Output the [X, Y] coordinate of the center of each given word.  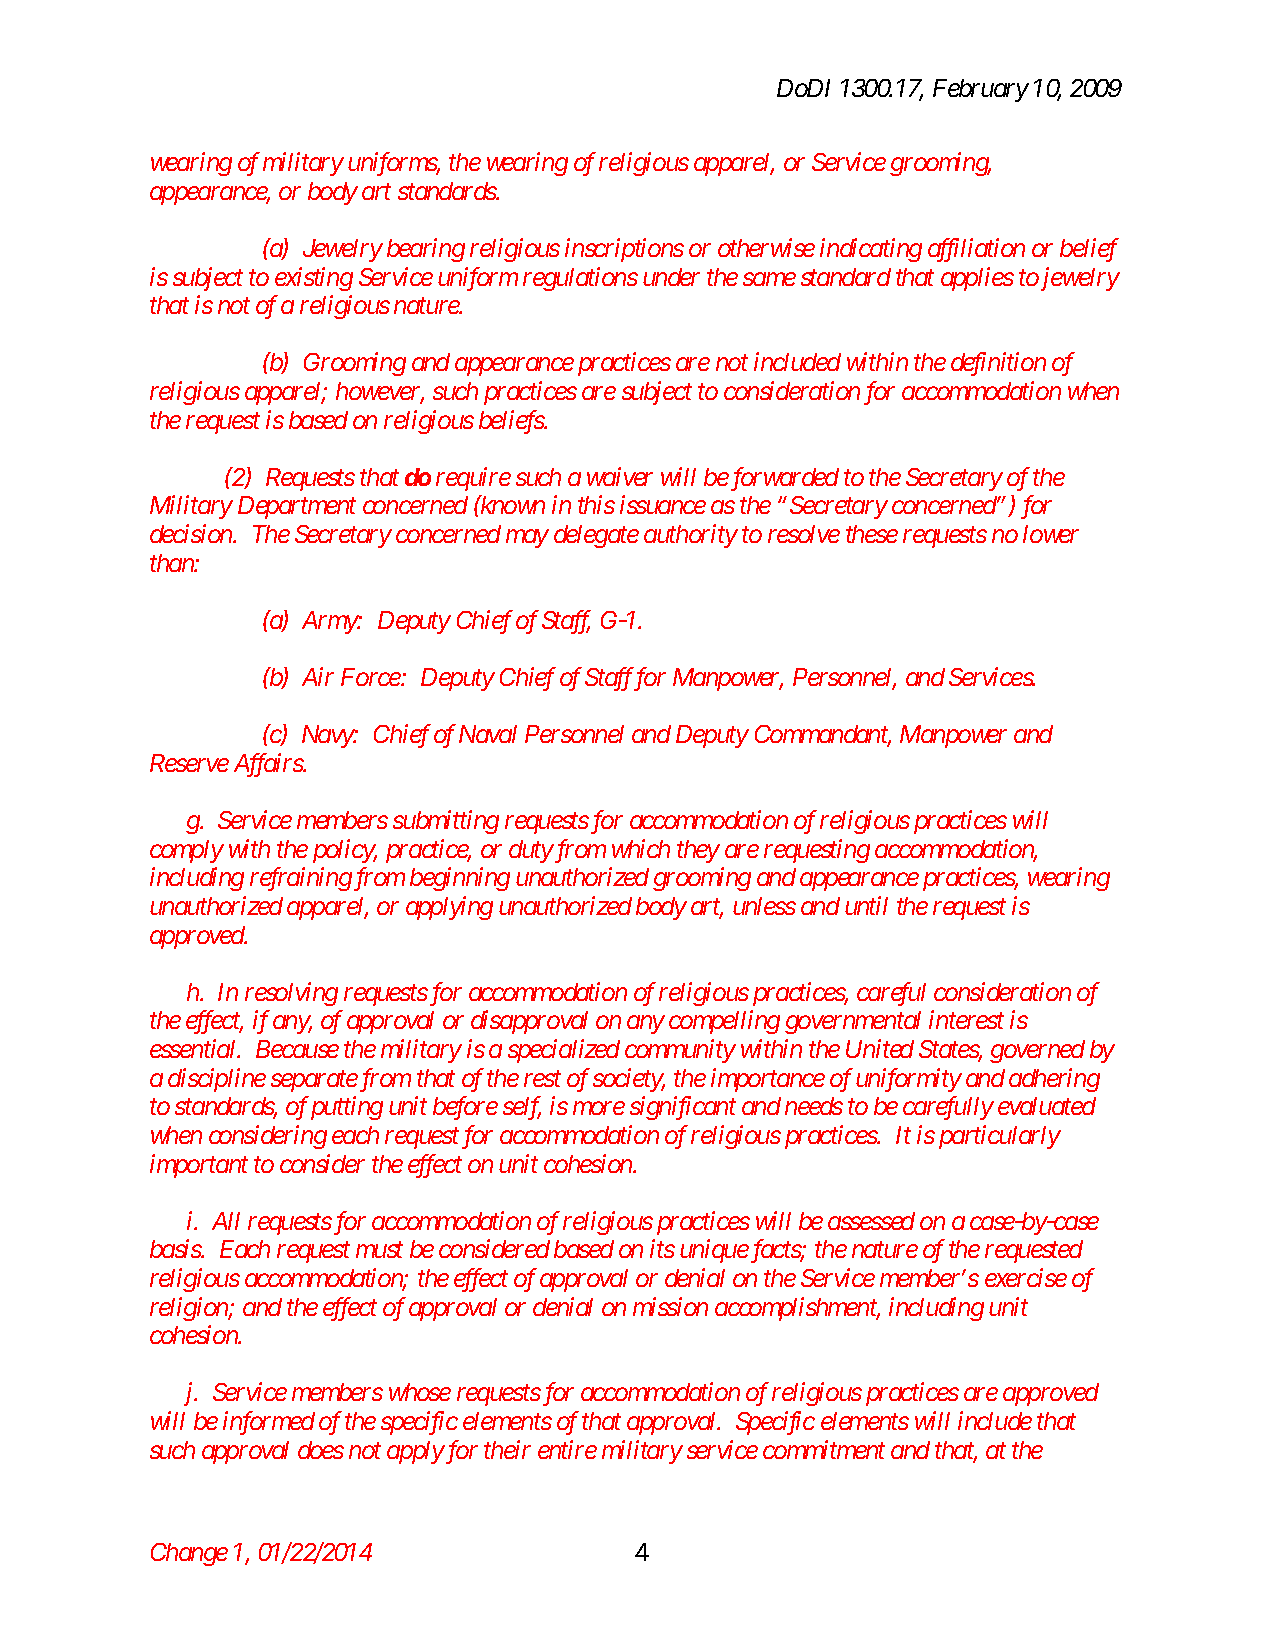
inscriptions [624, 250]
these [872, 534]
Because [297, 1049]
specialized [564, 1051]
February [980, 90]
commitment [824, 1449]
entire [567, 1449]
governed [1037, 1051]
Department [297, 507]
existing [314, 279]
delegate [596, 536]
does [321, 1450]
